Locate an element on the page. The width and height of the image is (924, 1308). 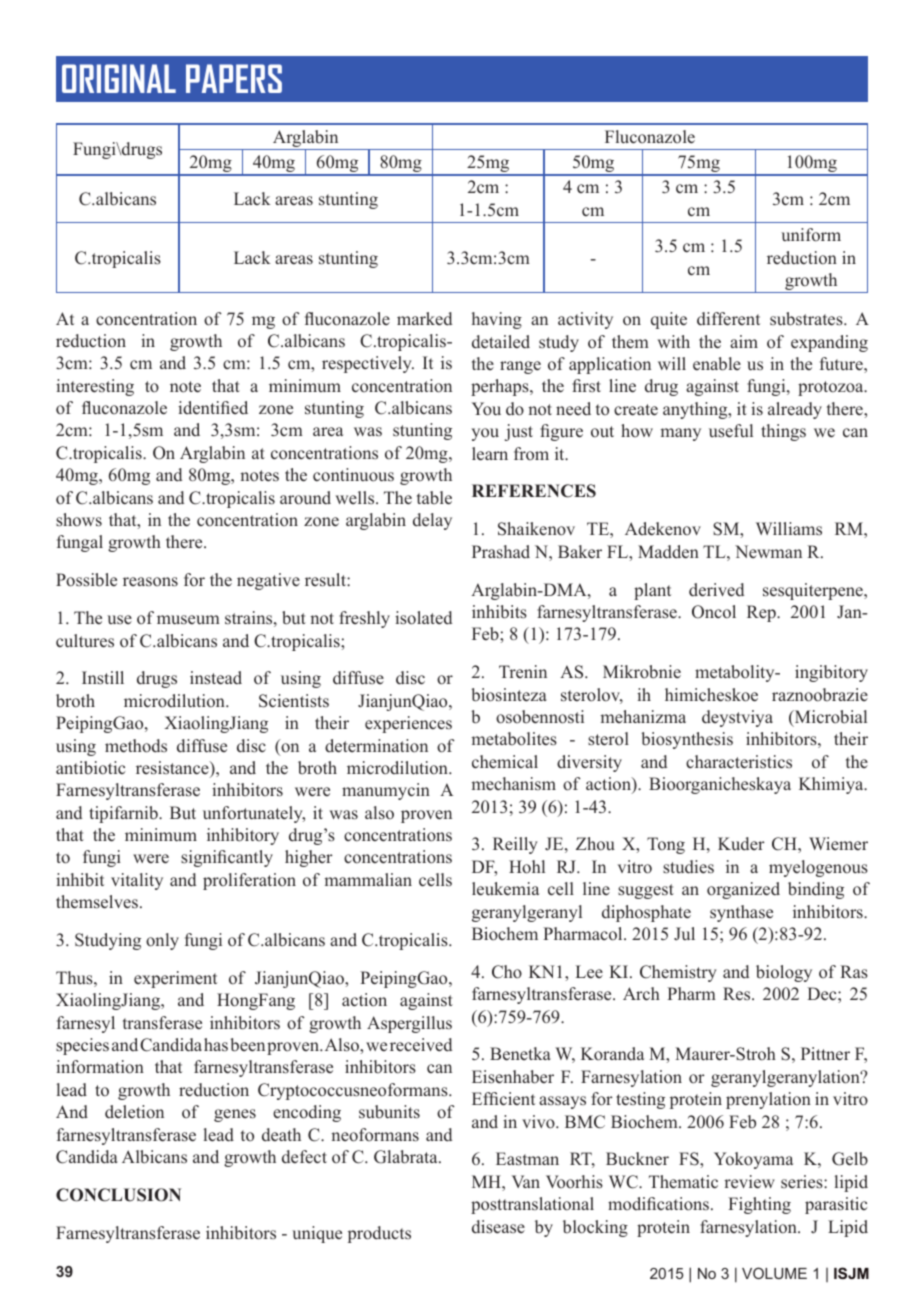
PAPERS is located at coordinates (234, 78).
